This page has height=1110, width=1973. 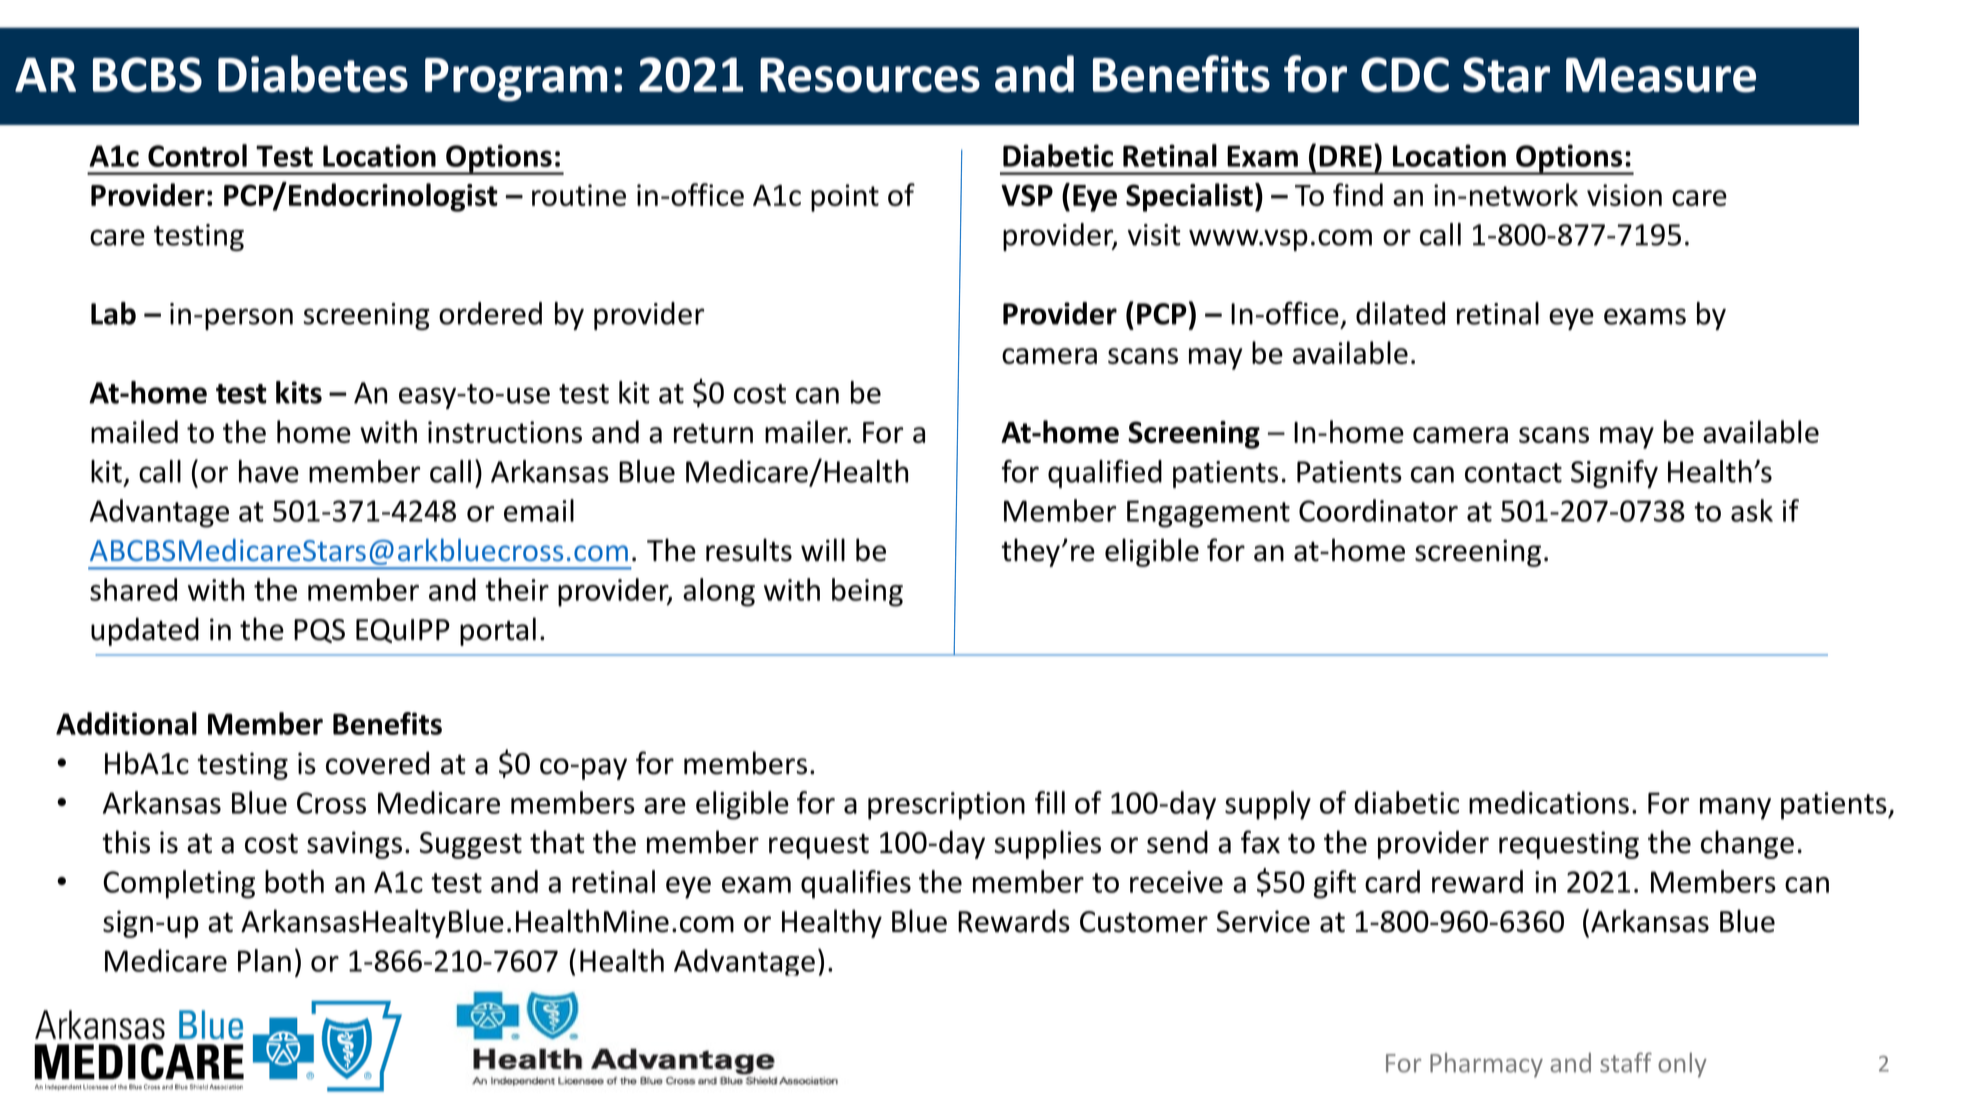 What do you see at coordinates (867, 592) in the page?
I see `being` at bounding box center [867, 592].
